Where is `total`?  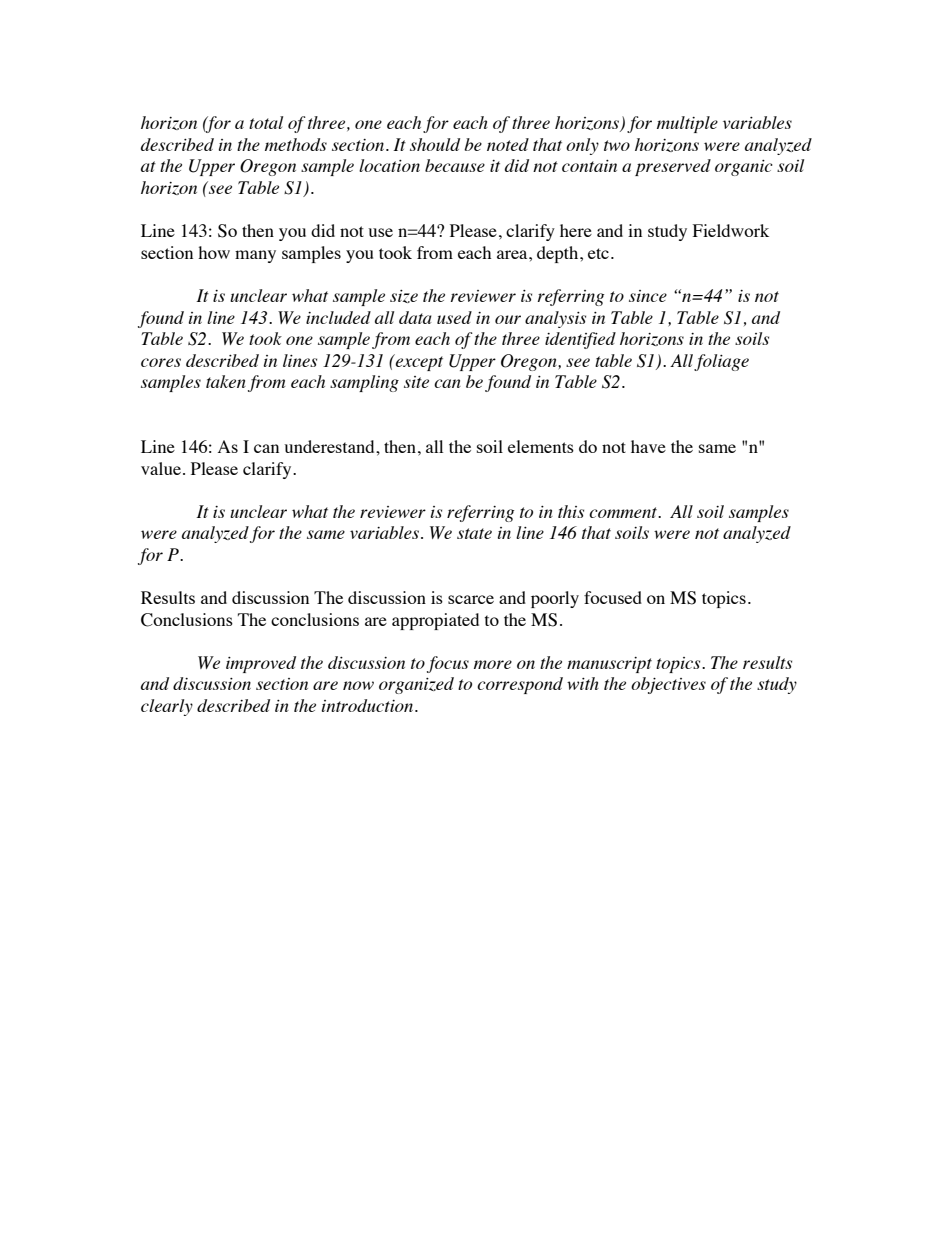
total is located at coordinates (266, 122).
